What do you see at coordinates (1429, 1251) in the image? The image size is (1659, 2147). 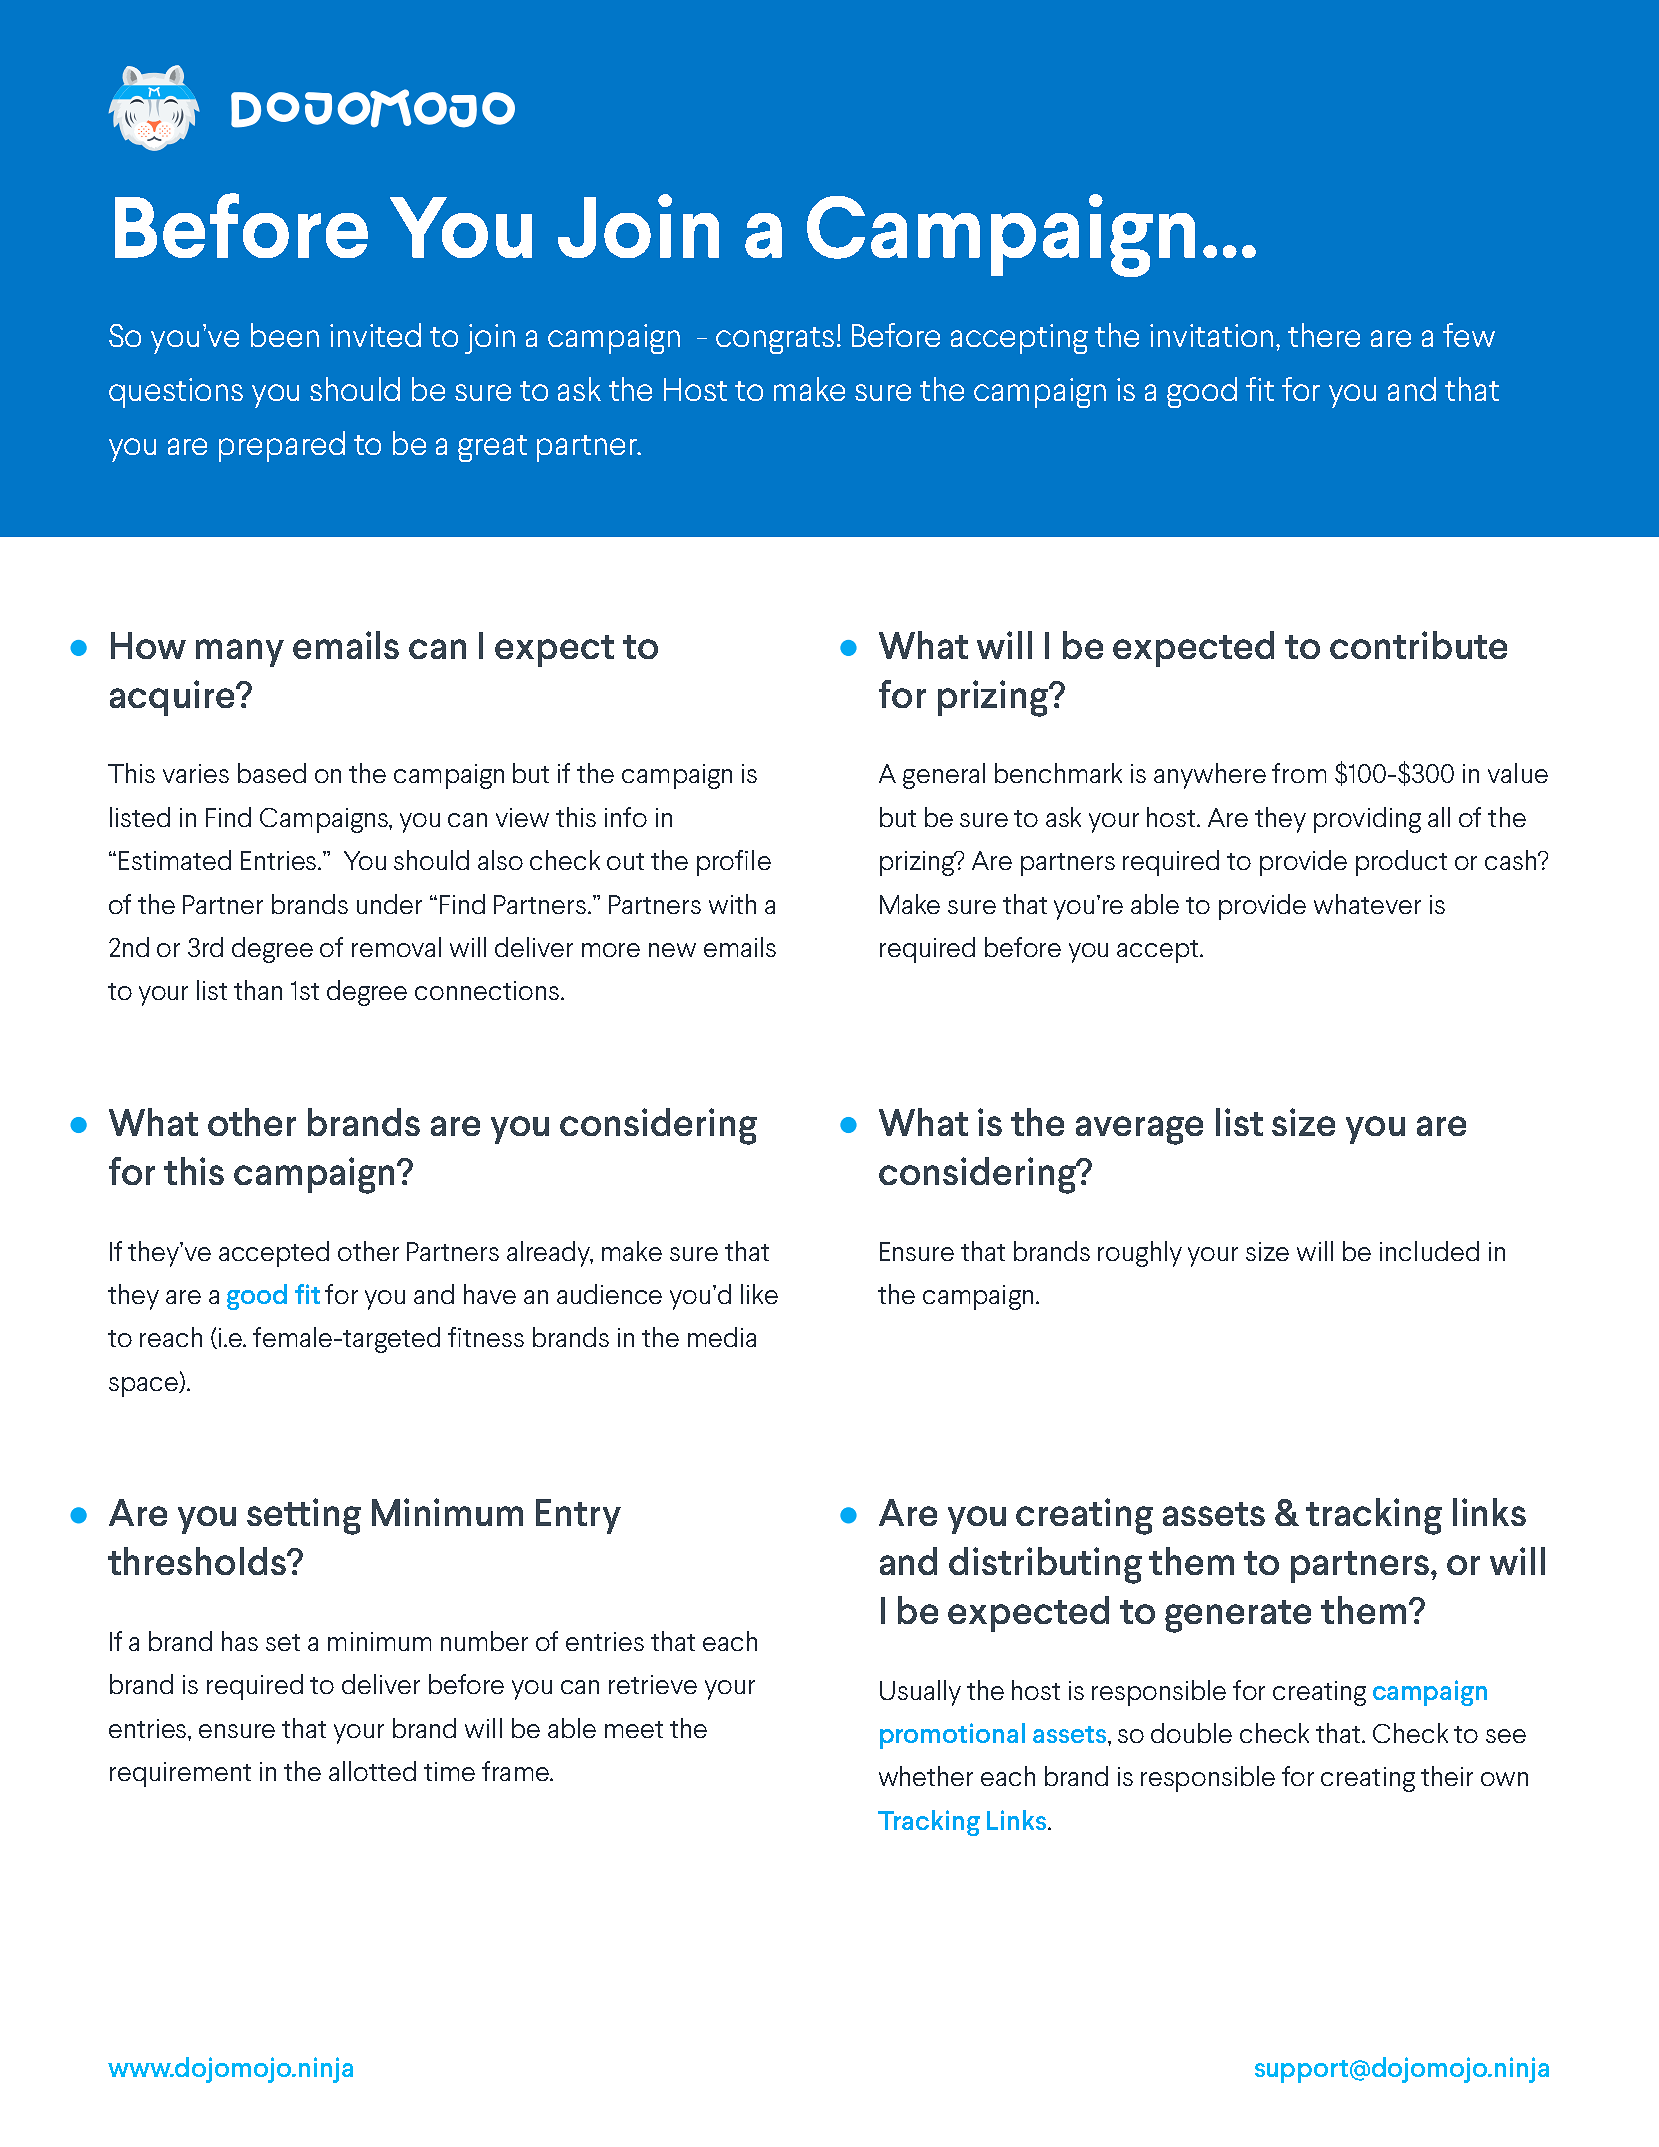 I see `included` at bounding box center [1429, 1251].
